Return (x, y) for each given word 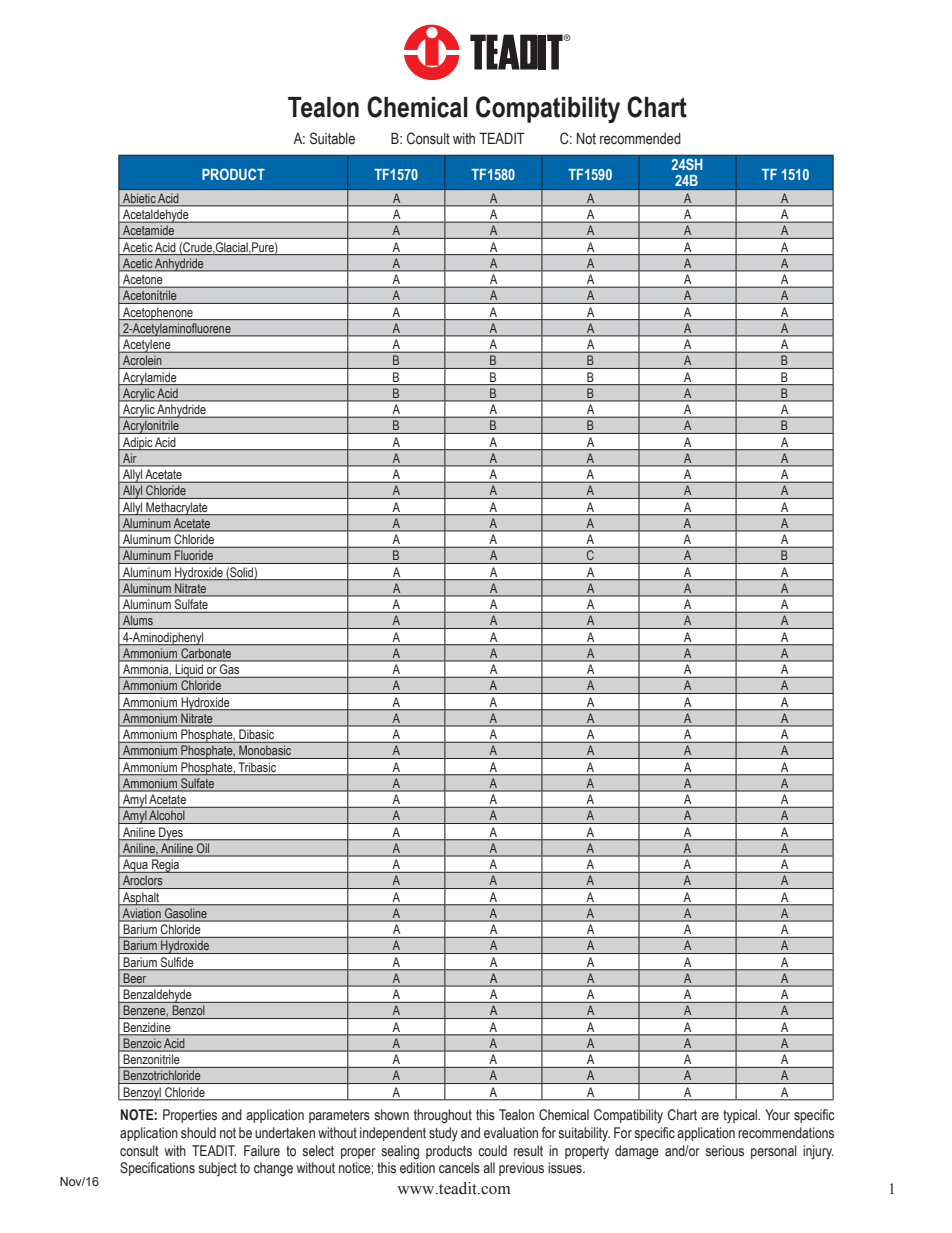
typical (741, 1116)
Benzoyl (142, 1094)
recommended (640, 139)
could (492, 1151)
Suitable (332, 138)
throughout (443, 1116)
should (198, 1133)
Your (777, 1115)
